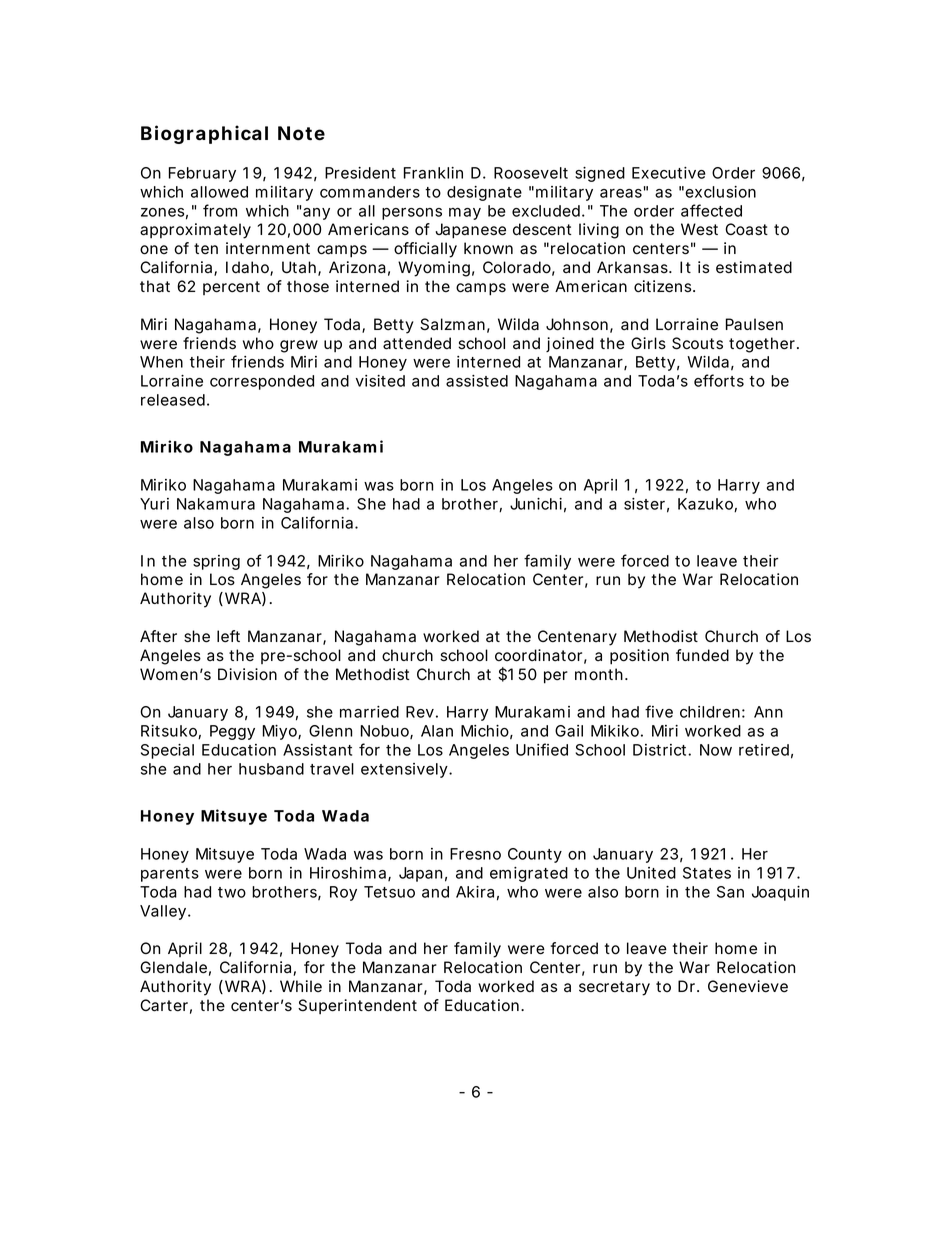  Describe the element at coordinates (173, 400) in the image. I see `released` at that location.
